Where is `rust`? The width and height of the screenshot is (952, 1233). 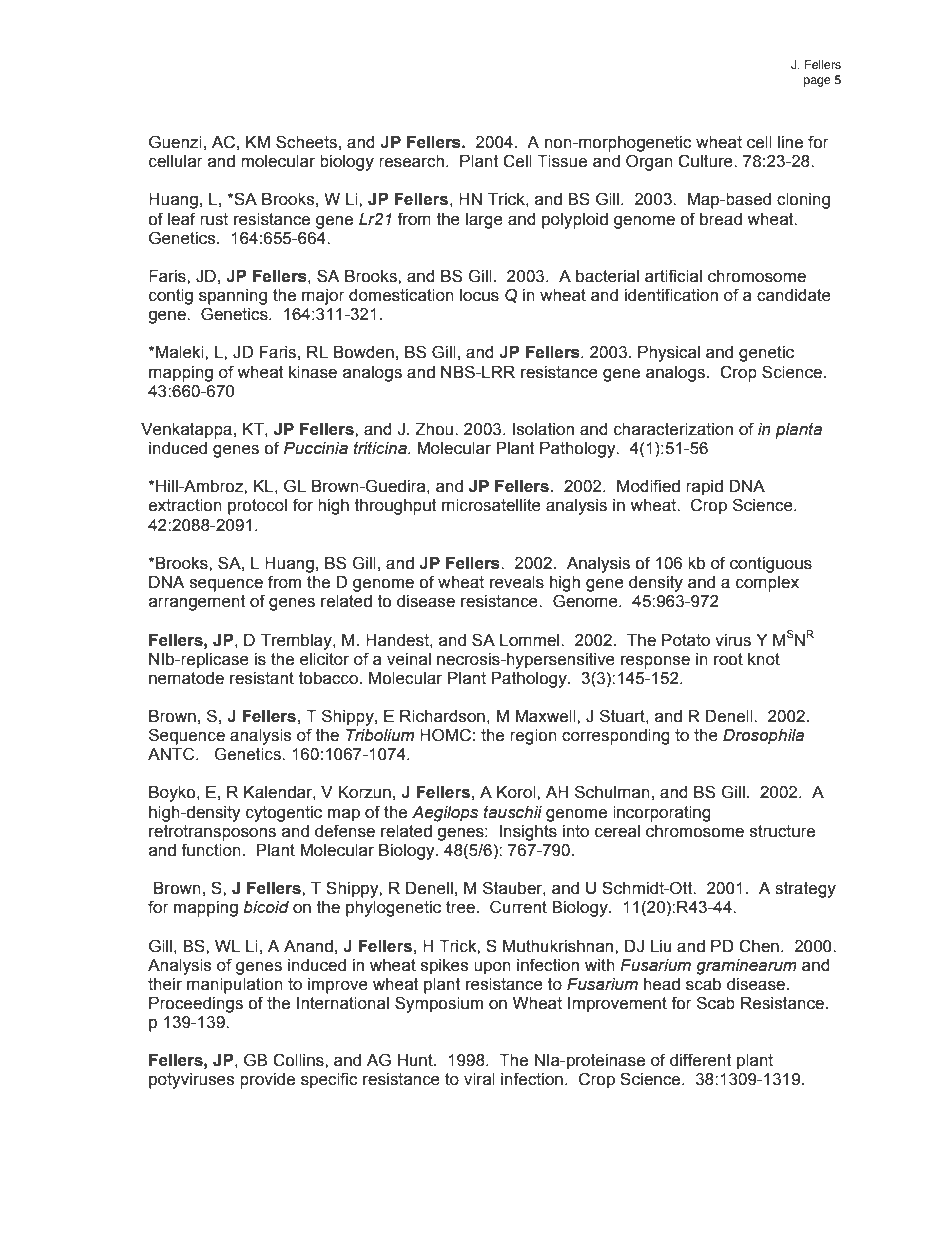
rust is located at coordinates (214, 219).
